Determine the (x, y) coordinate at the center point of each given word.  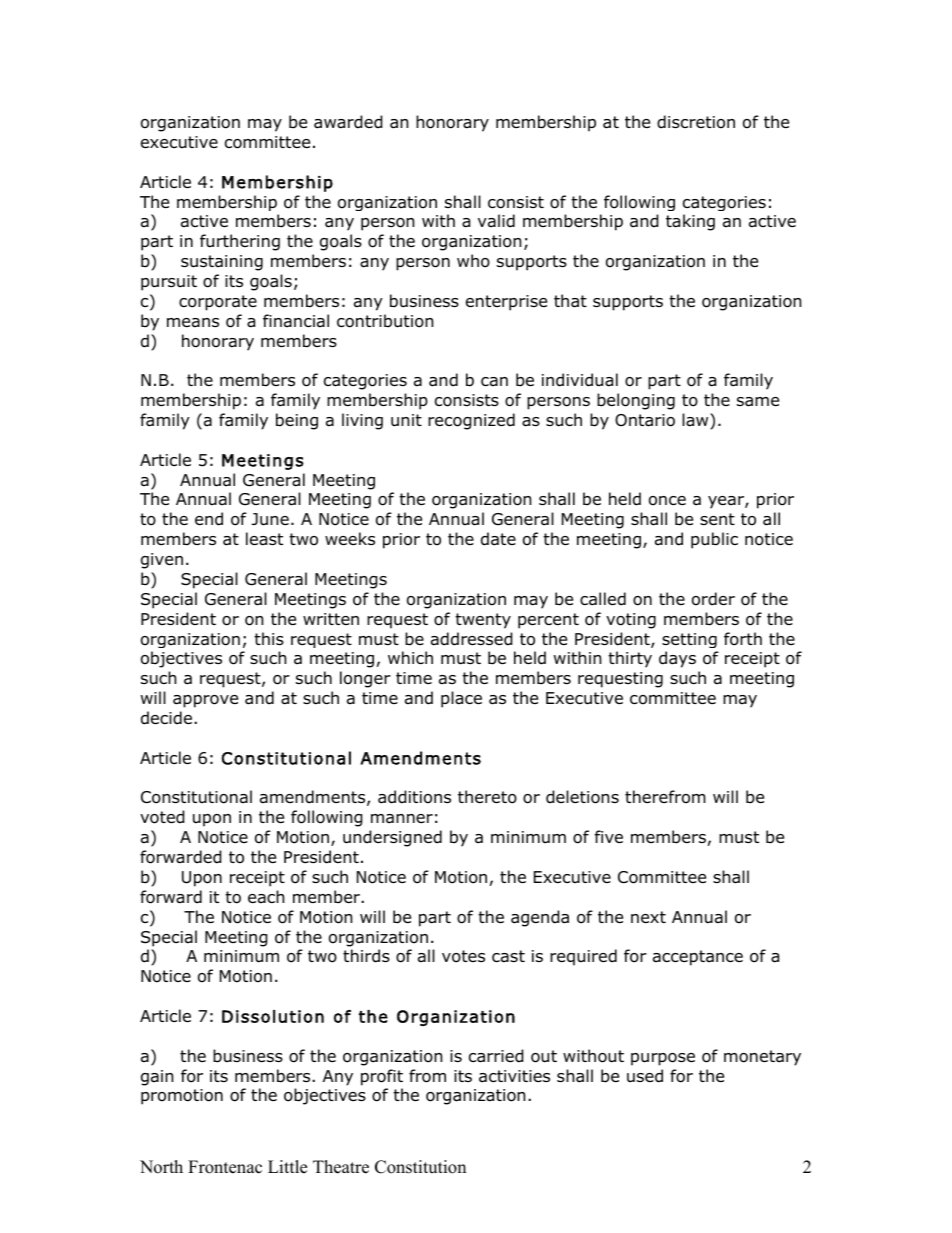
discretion (696, 122)
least (264, 539)
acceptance (698, 958)
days (677, 659)
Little (287, 1167)
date (498, 539)
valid (496, 221)
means (193, 323)
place (461, 699)
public (714, 540)
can (494, 382)
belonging (636, 401)
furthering (240, 242)
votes (463, 956)
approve (205, 701)
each (266, 897)
